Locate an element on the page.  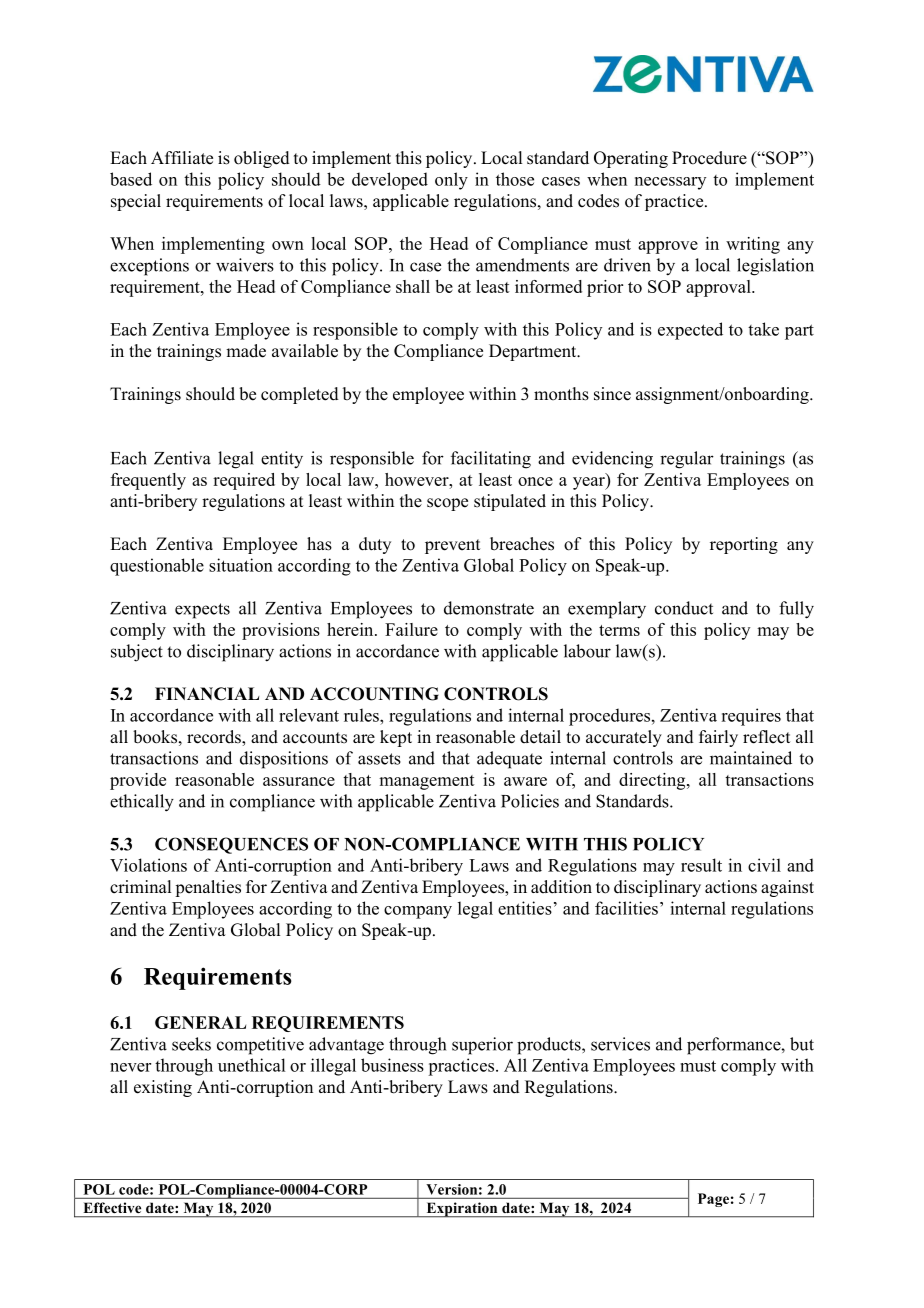
required is located at coordinates (244, 481).
